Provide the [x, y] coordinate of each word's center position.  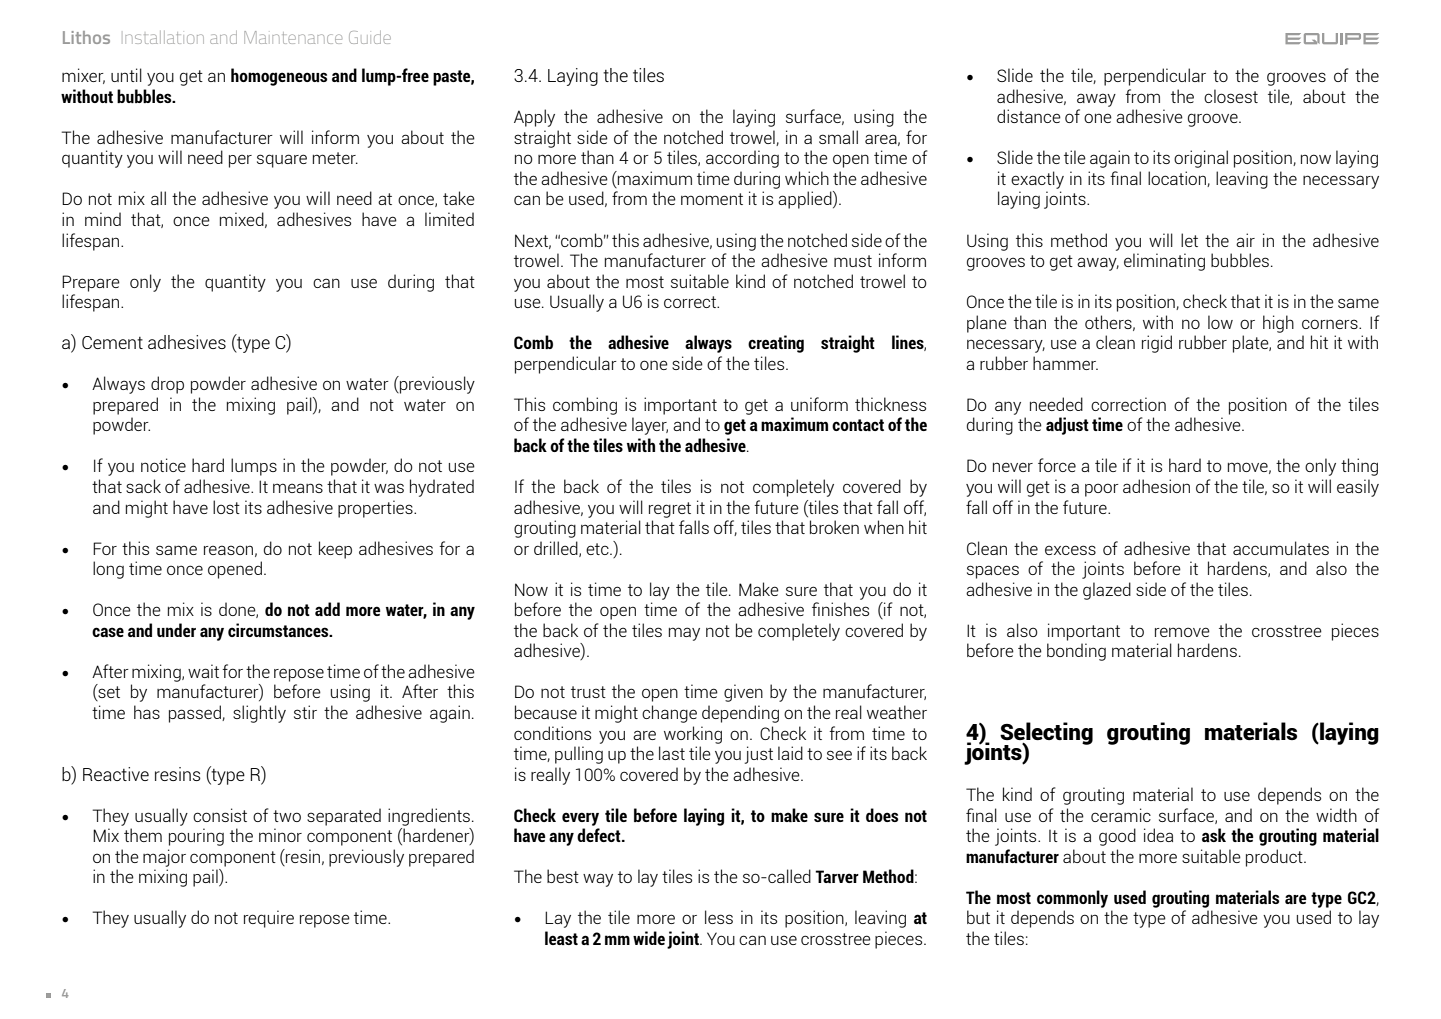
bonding [1076, 652]
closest [1231, 96]
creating [776, 344]
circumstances [279, 630]
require [269, 919]
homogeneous [279, 77]
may [684, 634]
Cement [112, 342]
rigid [1157, 344]
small [838, 137]
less [719, 917]
